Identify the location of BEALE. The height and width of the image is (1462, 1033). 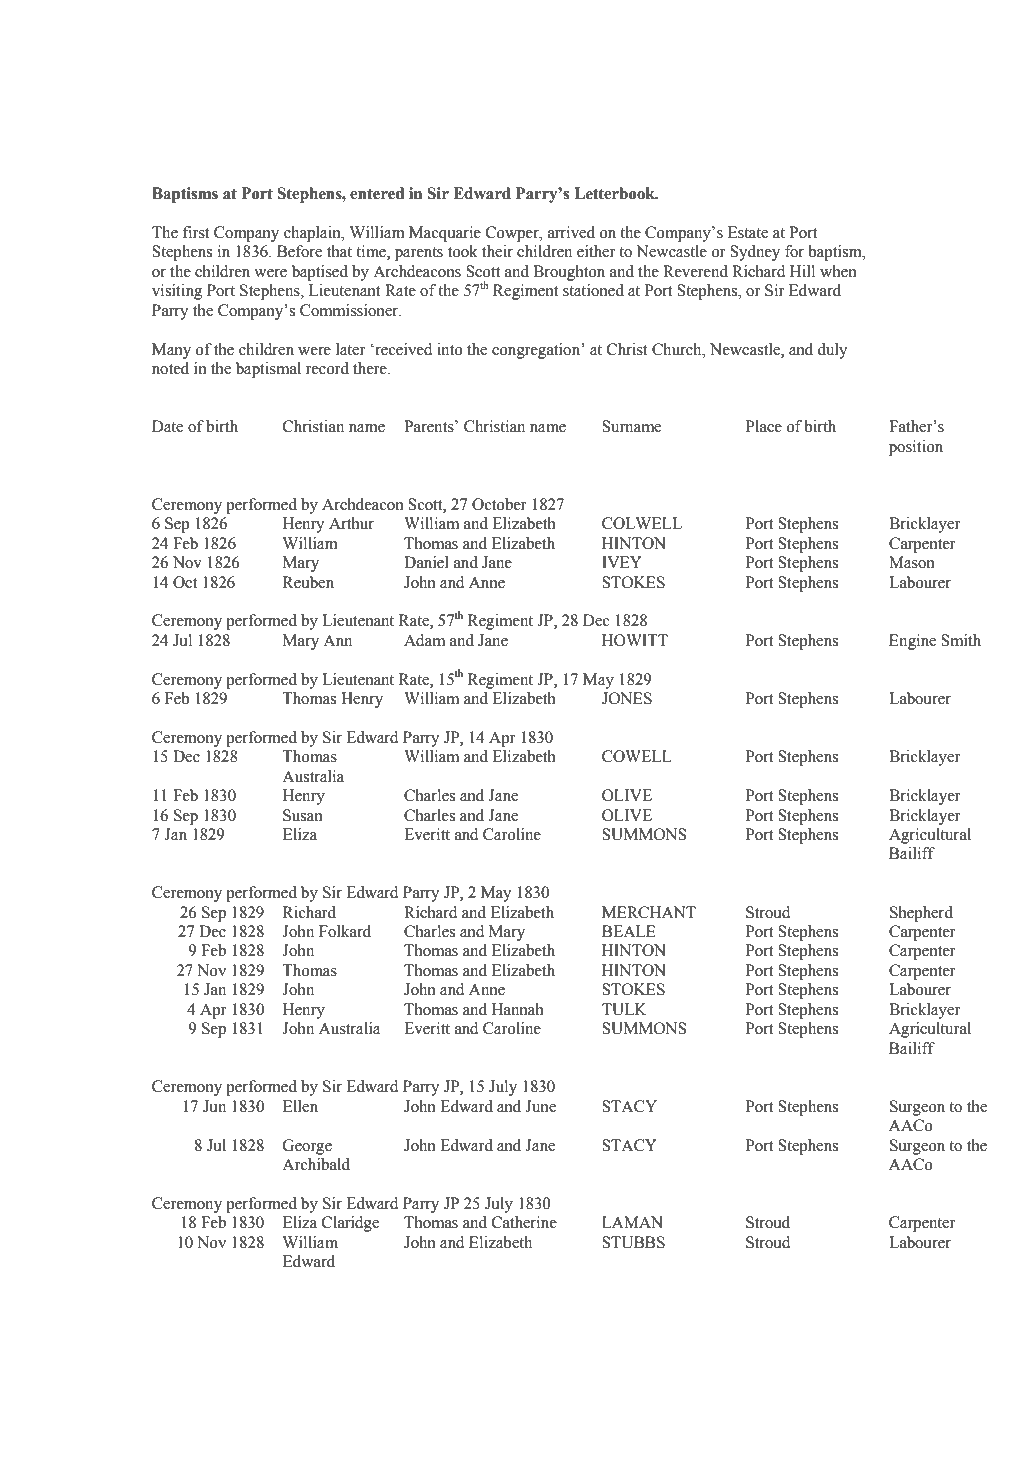
(629, 931).
